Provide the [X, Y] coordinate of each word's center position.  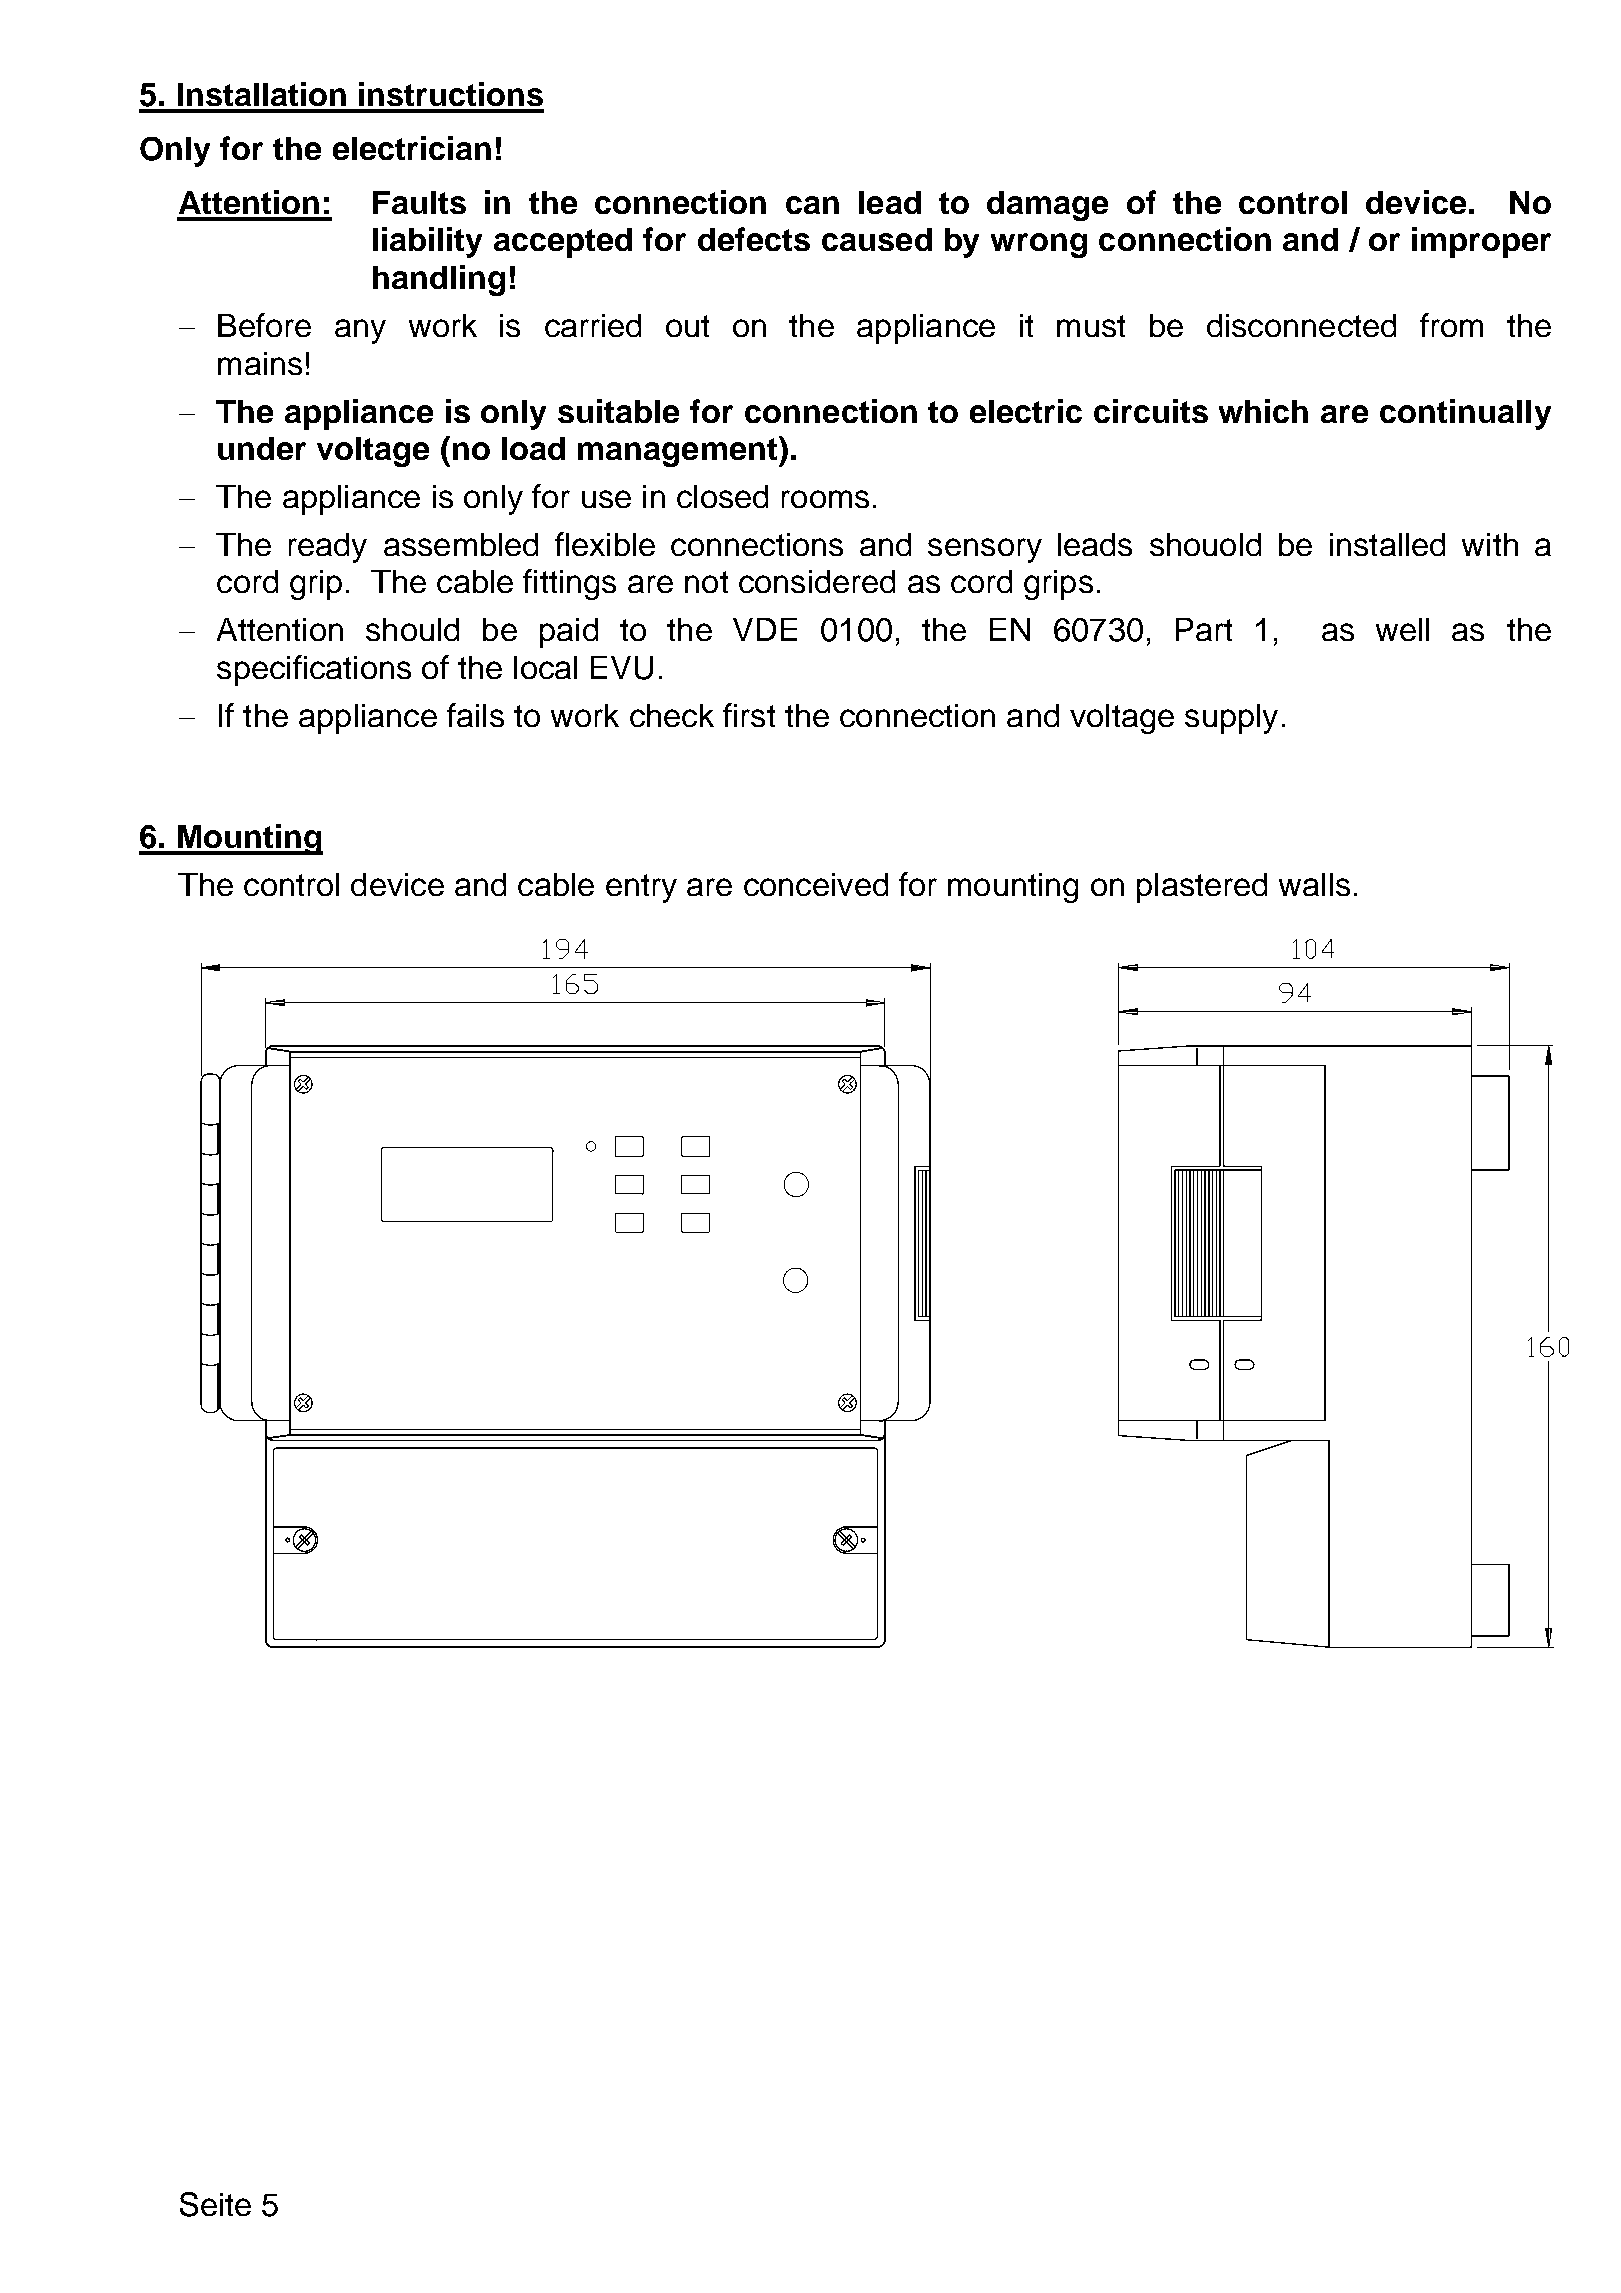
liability [427, 242]
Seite [215, 2204]
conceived [816, 884]
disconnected [1301, 325]
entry [641, 888]
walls [1314, 884]
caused [877, 239]
